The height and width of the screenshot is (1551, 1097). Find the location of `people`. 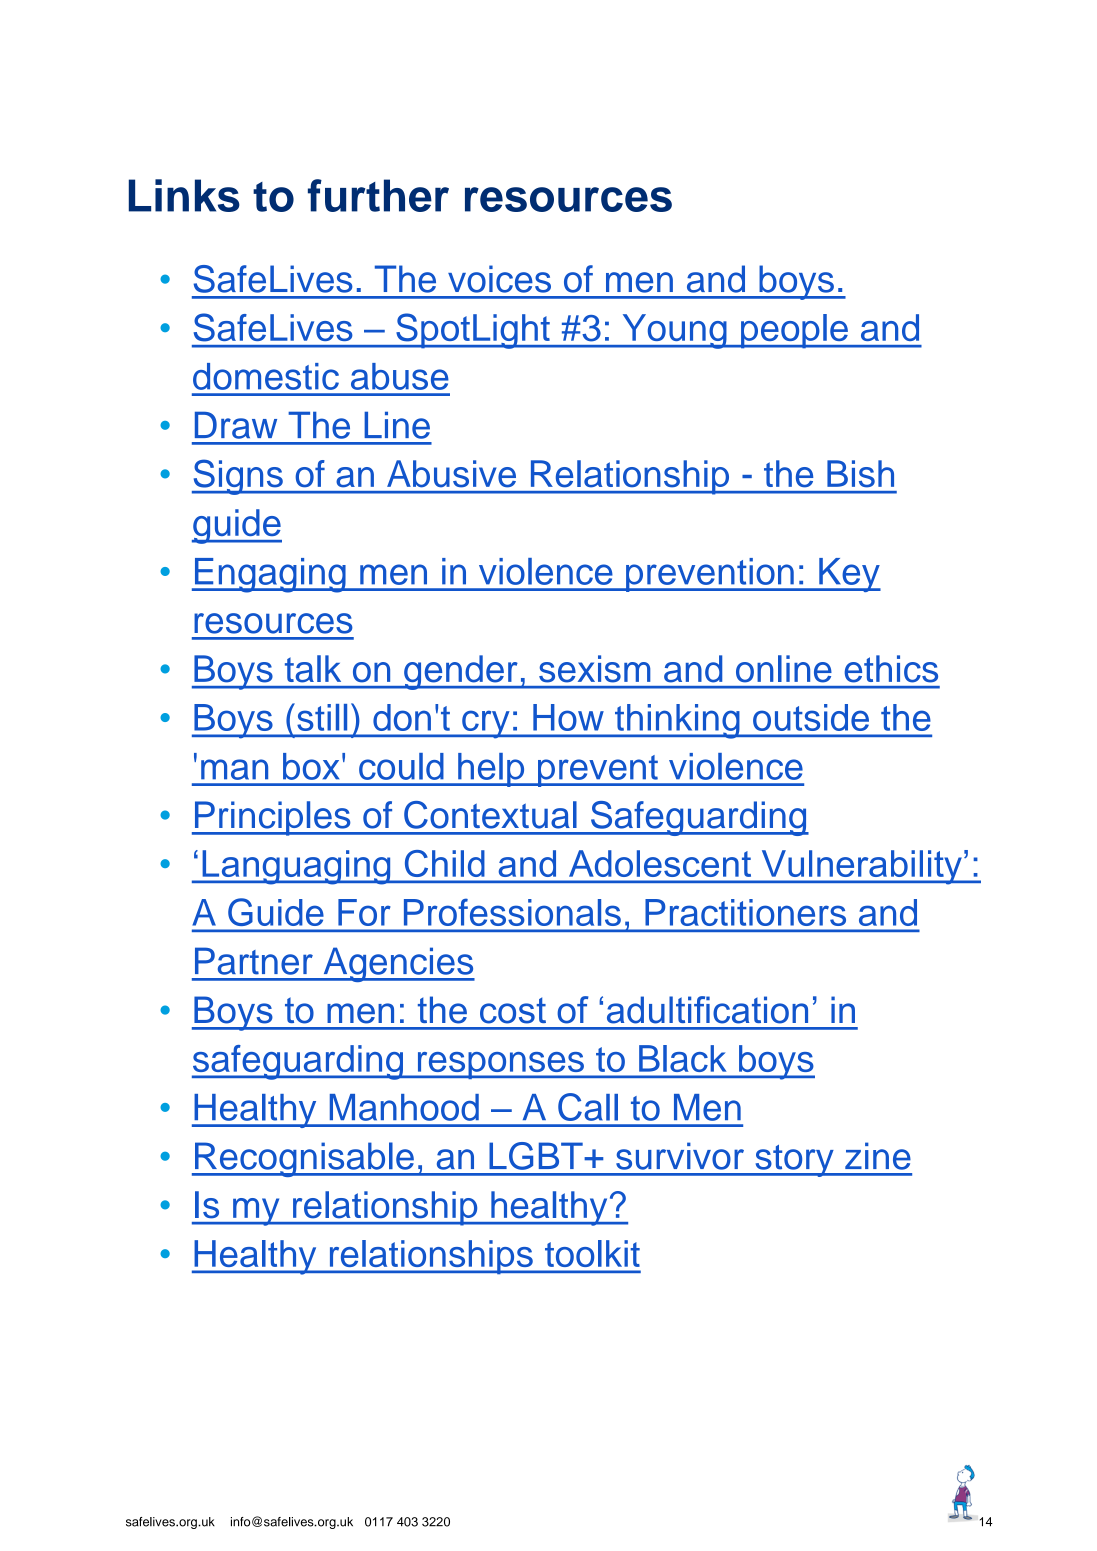

people is located at coordinates (794, 331).
